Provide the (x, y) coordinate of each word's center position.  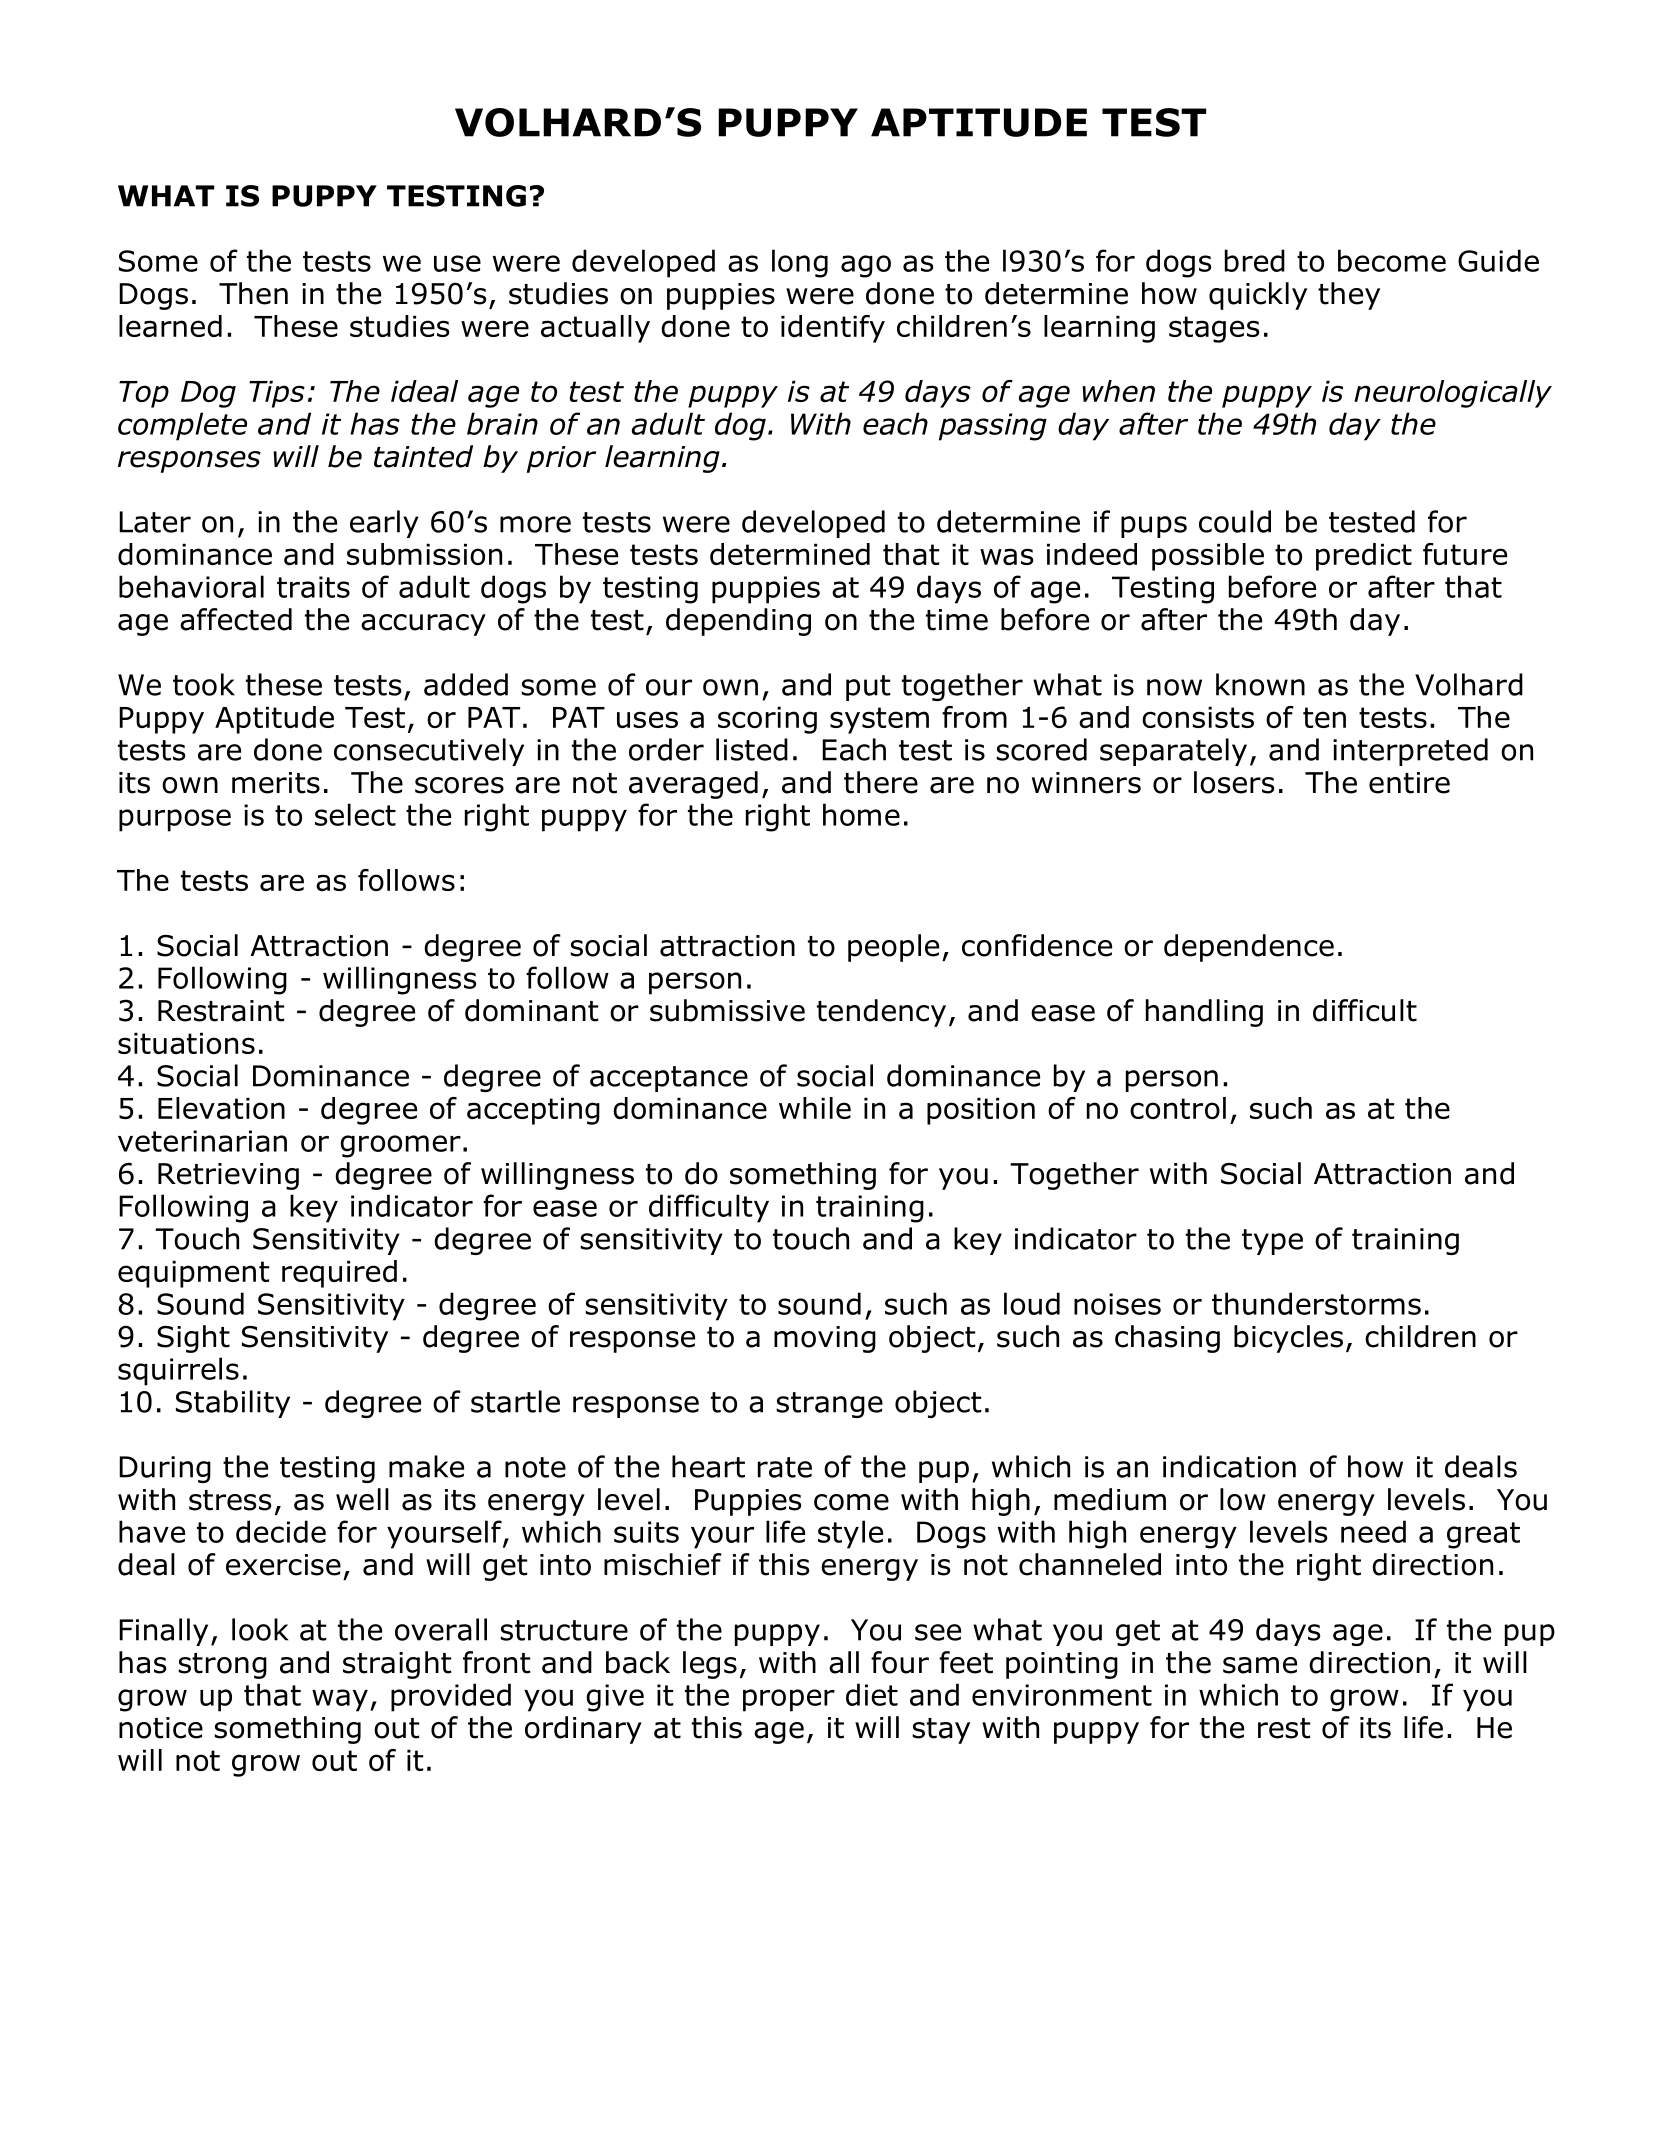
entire (1409, 783)
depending (738, 622)
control (1178, 1108)
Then (253, 293)
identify (833, 329)
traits (313, 587)
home (861, 814)
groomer (400, 1146)
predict (1364, 557)
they (1349, 296)
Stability (233, 1404)
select (355, 814)
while (815, 1108)
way (340, 1700)
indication (1229, 1466)
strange (829, 1405)
